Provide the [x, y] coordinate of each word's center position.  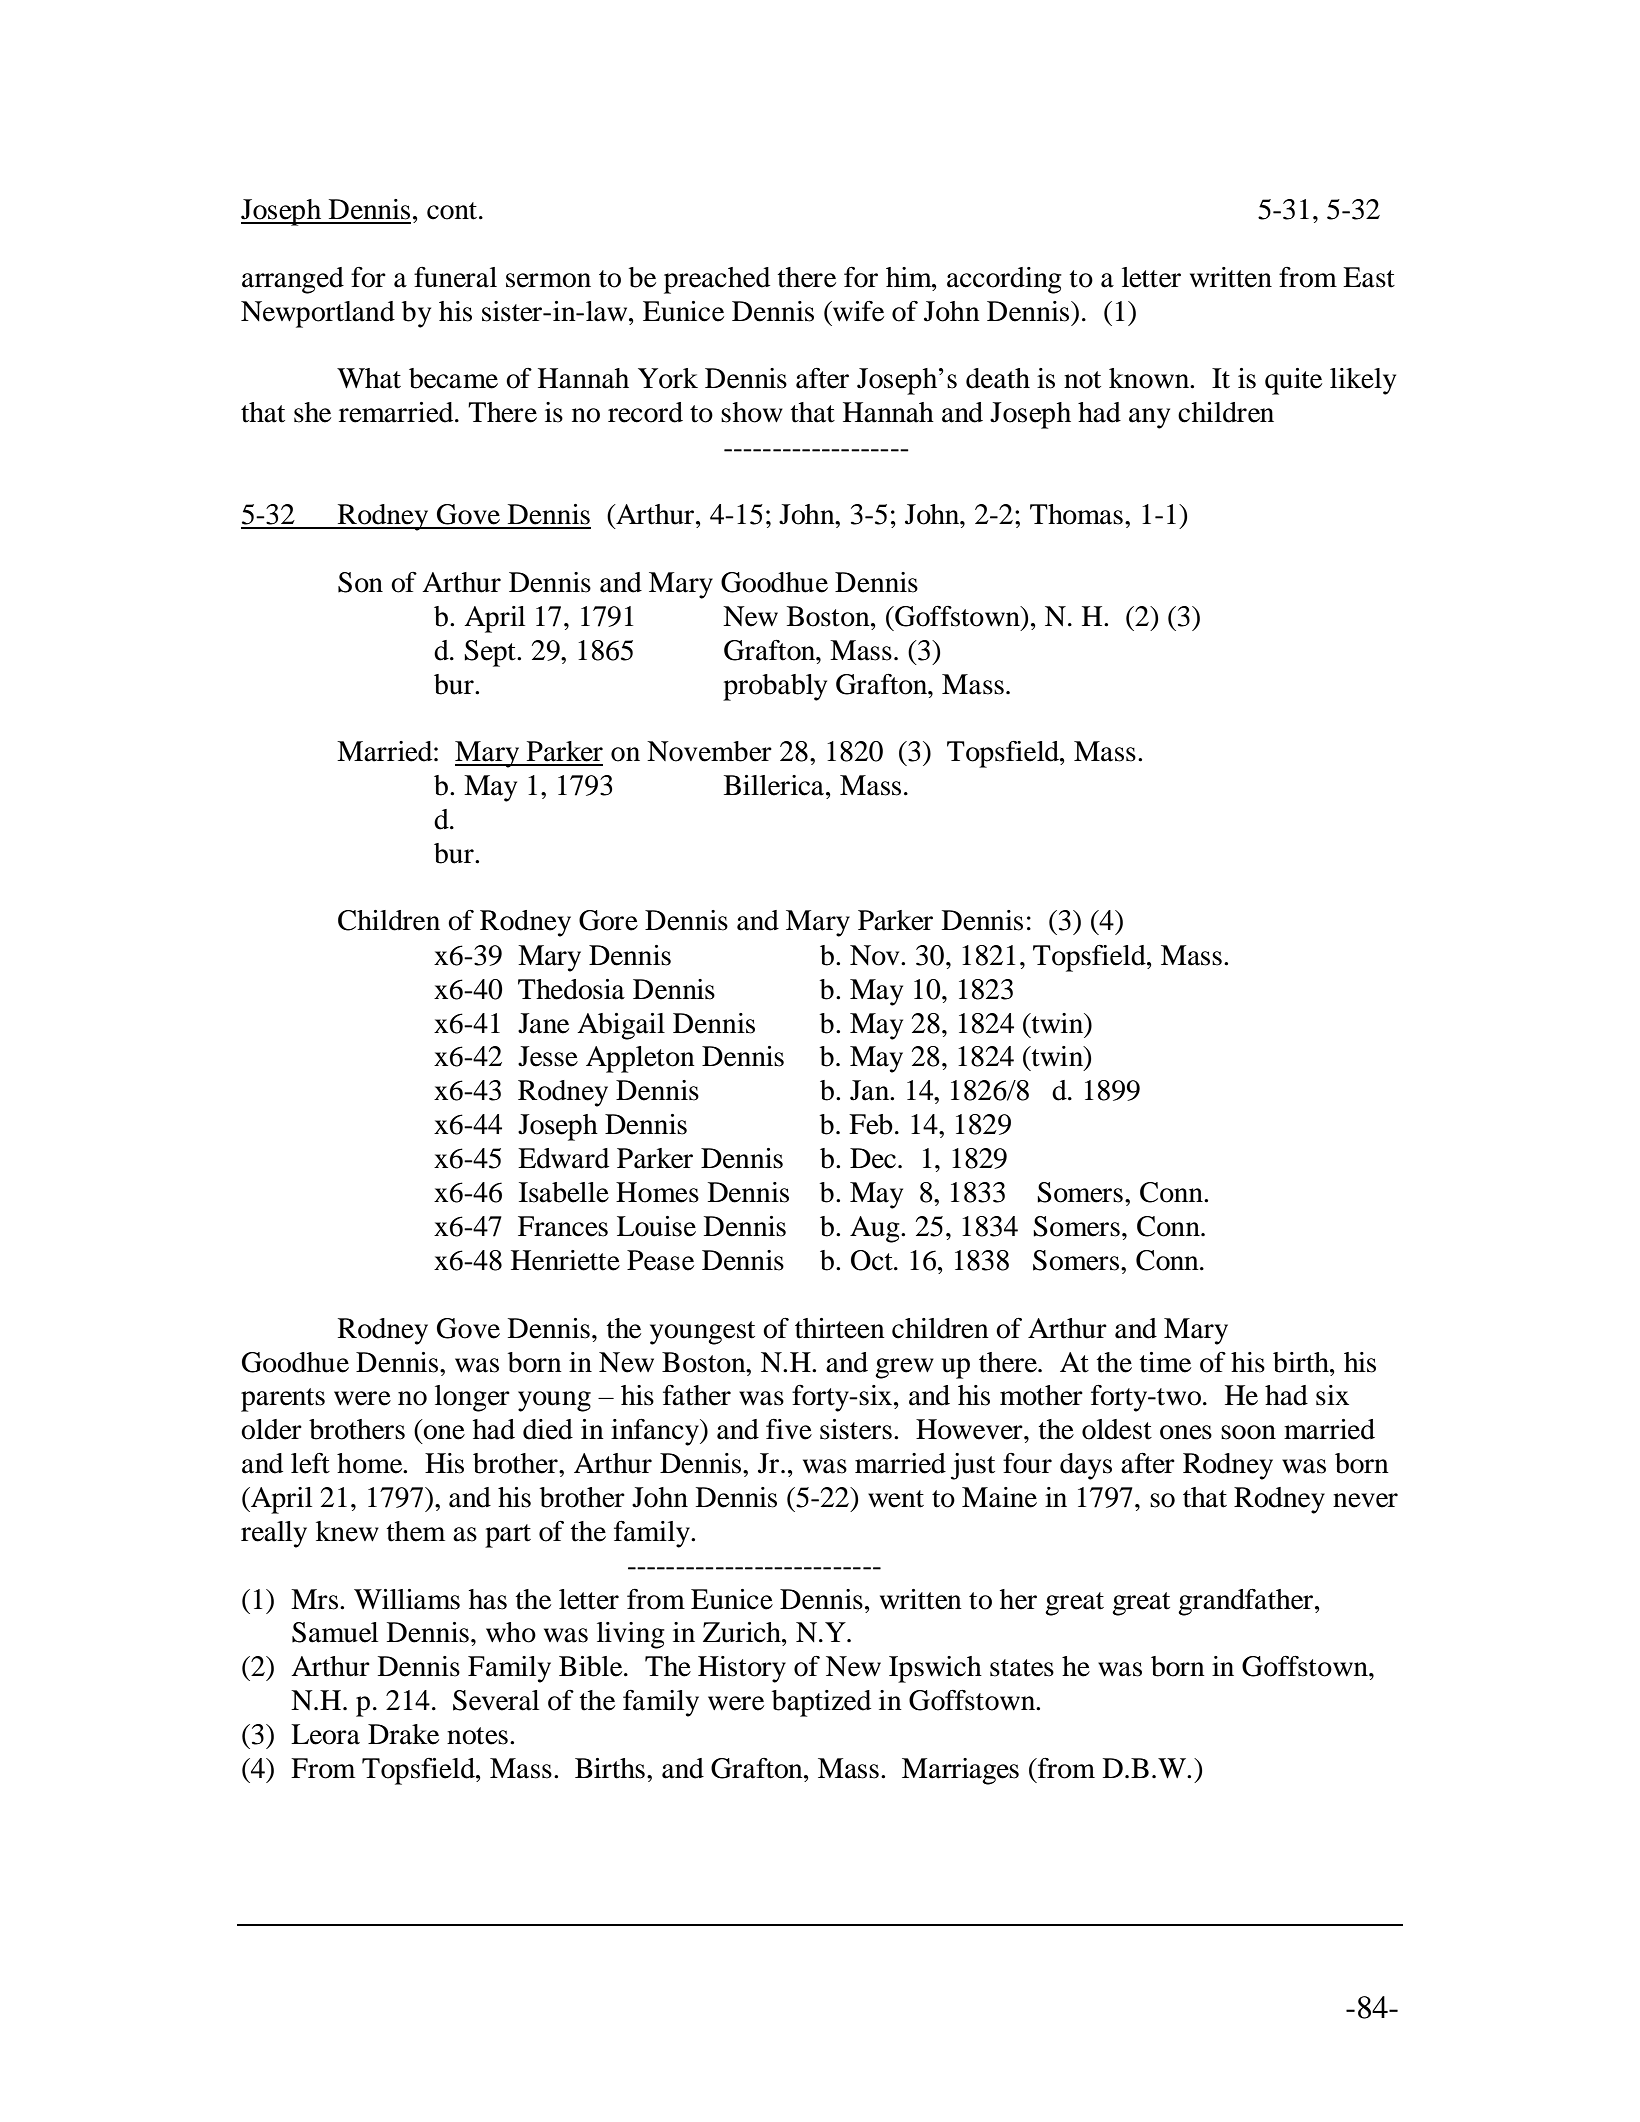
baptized [821, 1703]
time [1165, 1362]
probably [775, 687]
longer [472, 1398]
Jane [543, 1023]
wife [857, 311]
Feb [871, 1124]
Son [360, 582]
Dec [873, 1158]
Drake [403, 1734]
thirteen [840, 1328]
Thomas [1076, 514]
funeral [455, 277]
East [1369, 277]
